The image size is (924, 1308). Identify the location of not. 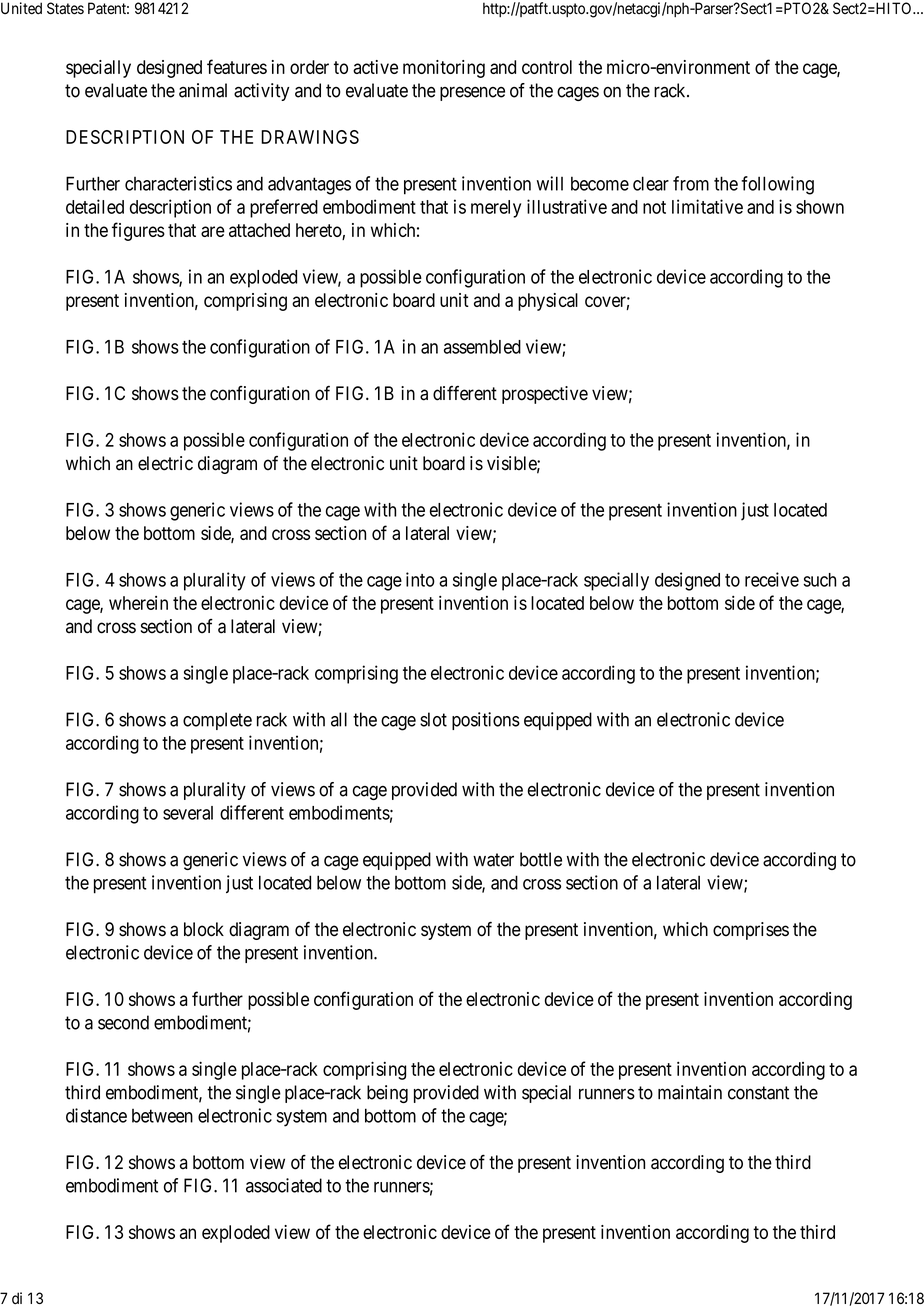
(654, 207).
